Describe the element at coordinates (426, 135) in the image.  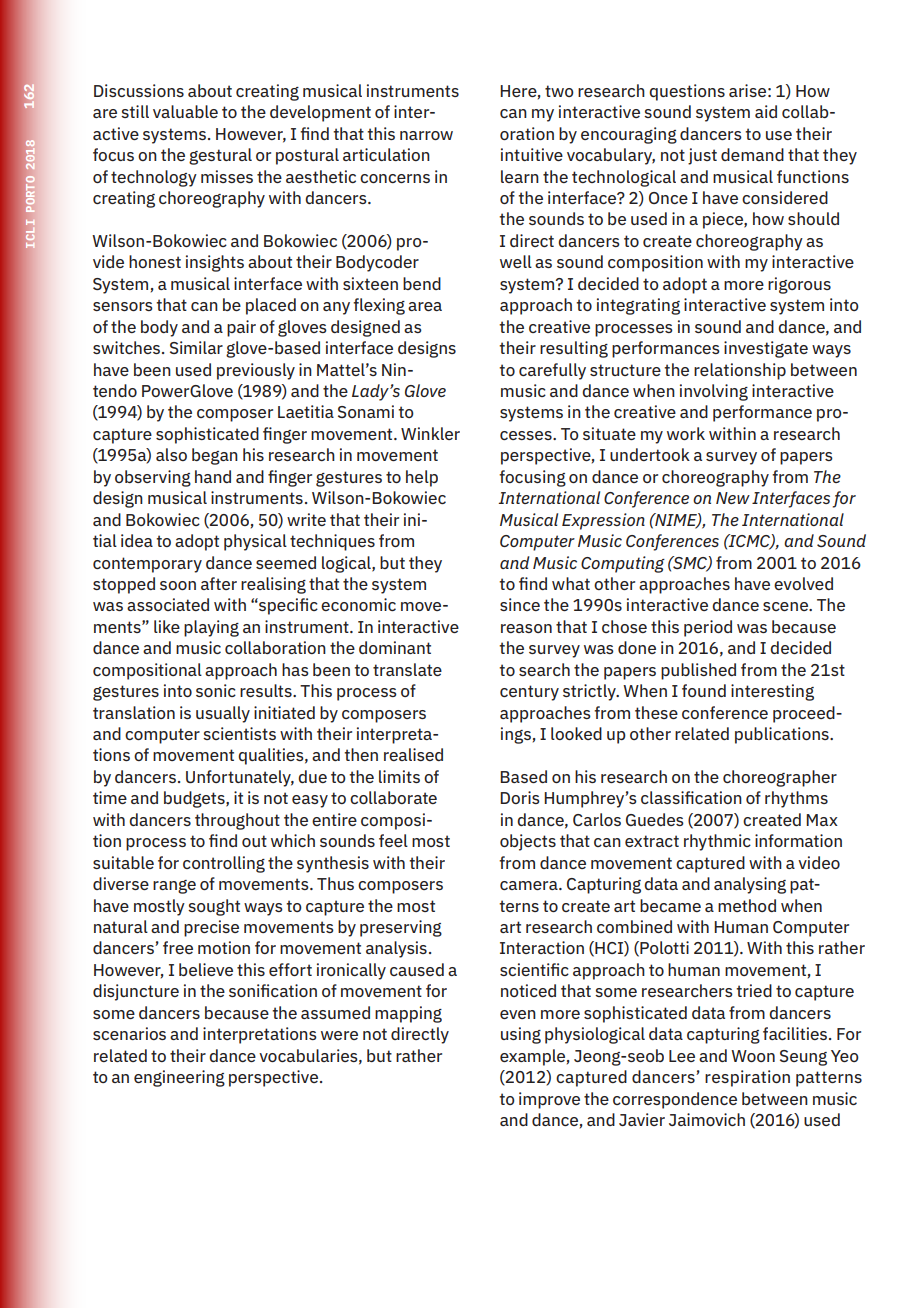
I see `narrow` at that location.
